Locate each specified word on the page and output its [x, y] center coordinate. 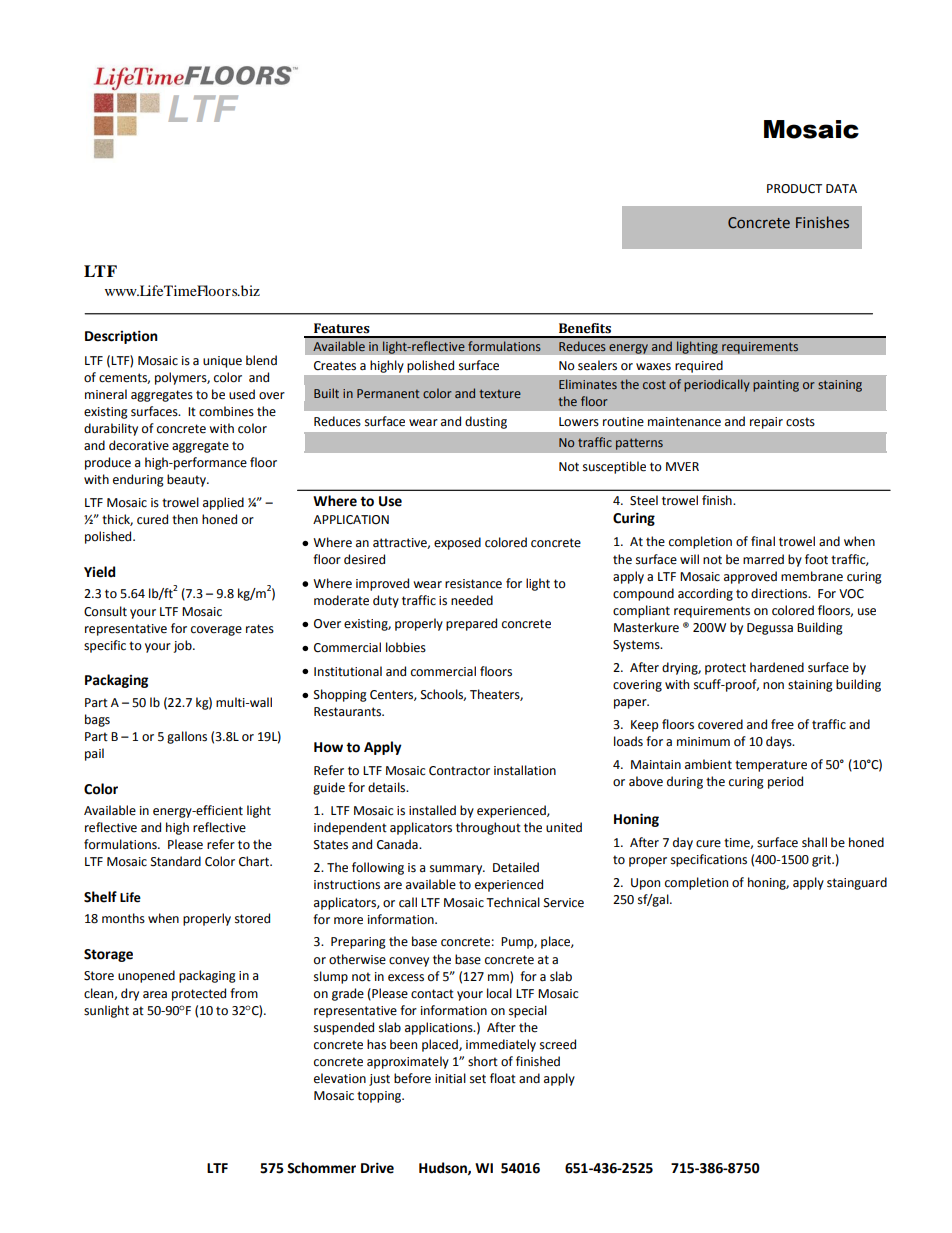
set [478, 1079]
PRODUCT [794, 189]
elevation [340, 1078]
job [183, 646]
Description [121, 337]
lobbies [406, 647]
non [773, 685]
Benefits [585, 328]
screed [558, 1044]
